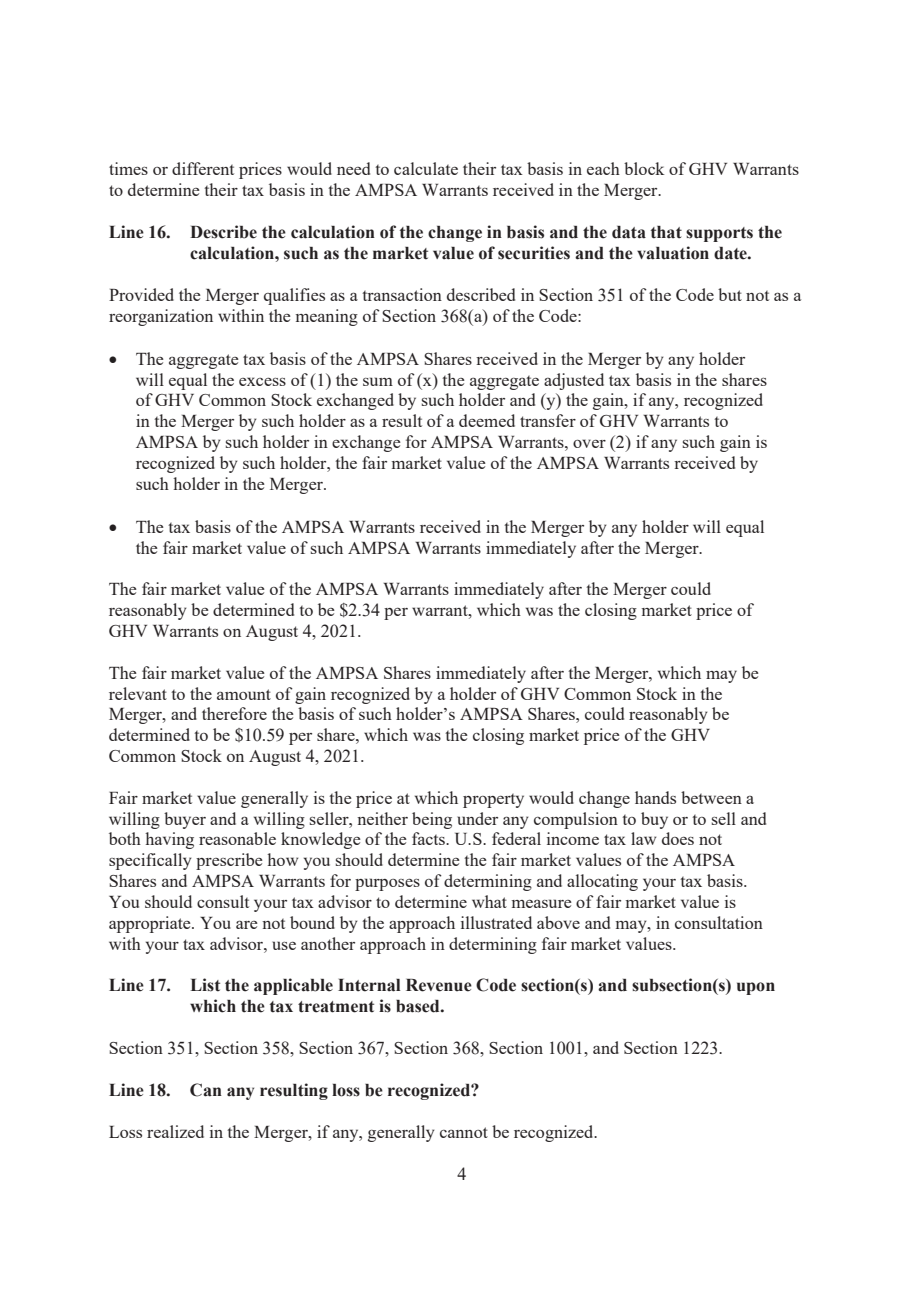 This document has width=924, height=1308. What do you see at coordinates (244, 694) in the document?
I see `amount` at bounding box center [244, 694].
